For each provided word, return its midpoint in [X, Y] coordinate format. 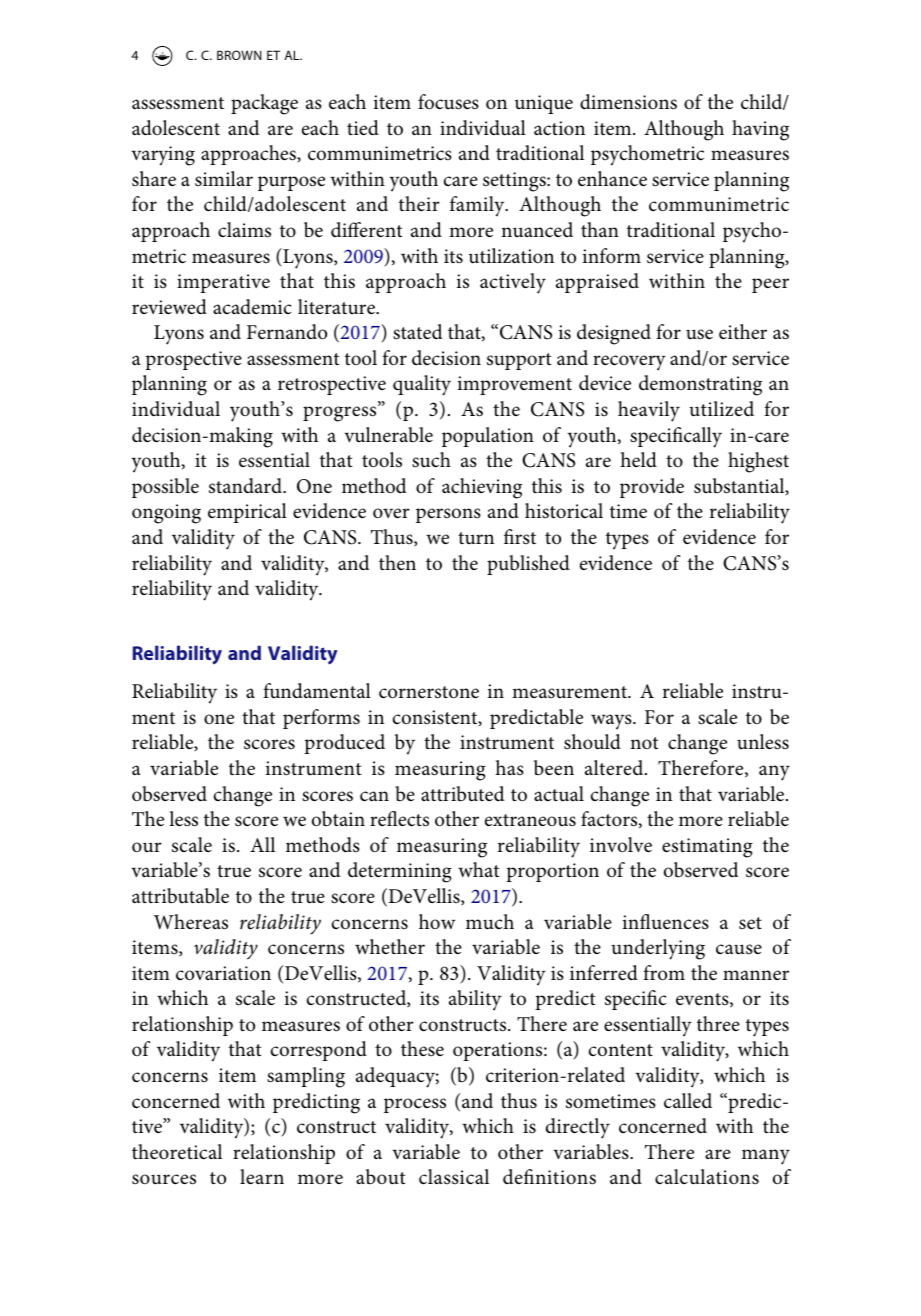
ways [612, 722]
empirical [247, 513]
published [528, 565]
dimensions [628, 102]
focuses [448, 102]
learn [262, 1176]
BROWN [239, 55]
